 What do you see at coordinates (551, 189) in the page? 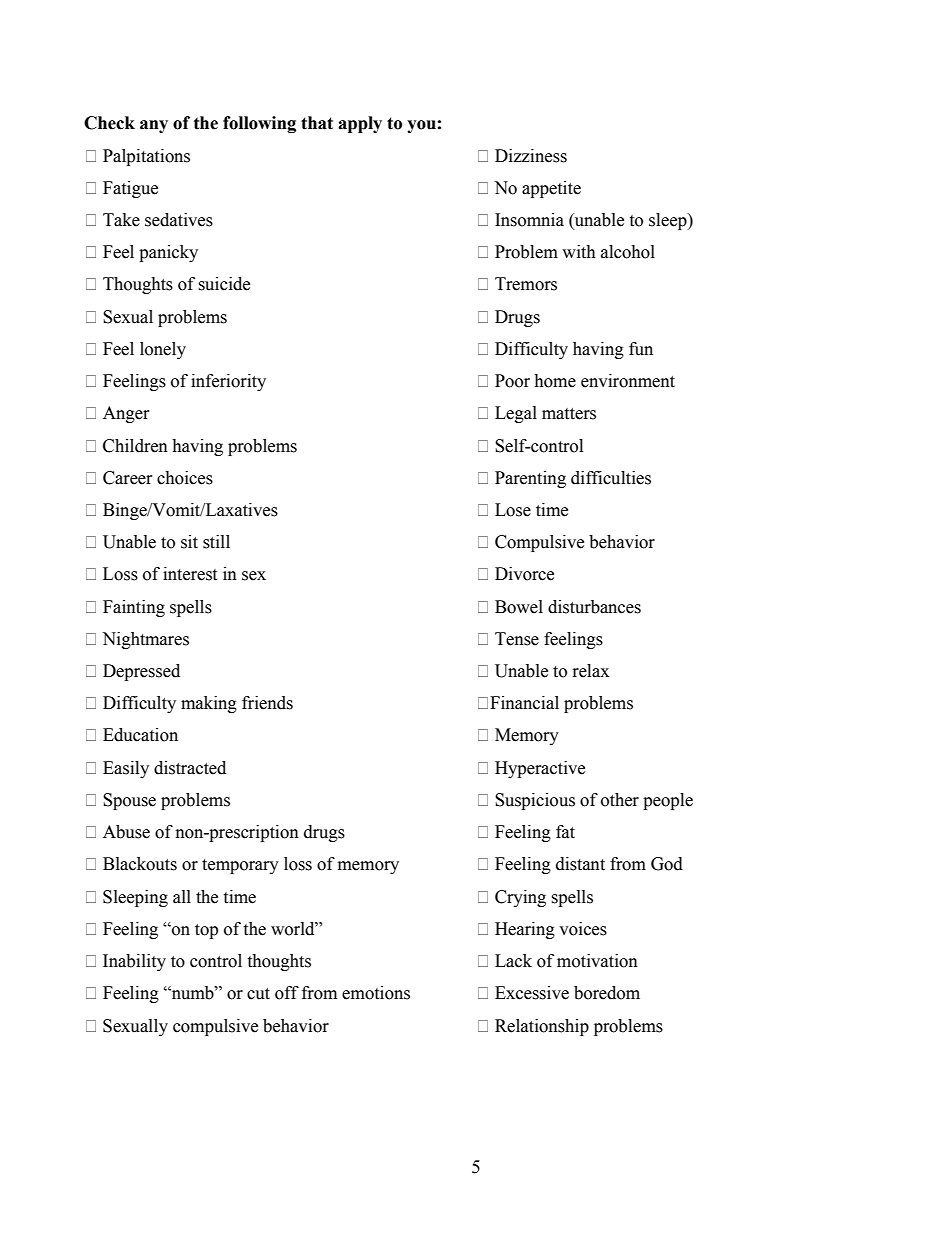
I see `appetite` at bounding box center [551, 189].
